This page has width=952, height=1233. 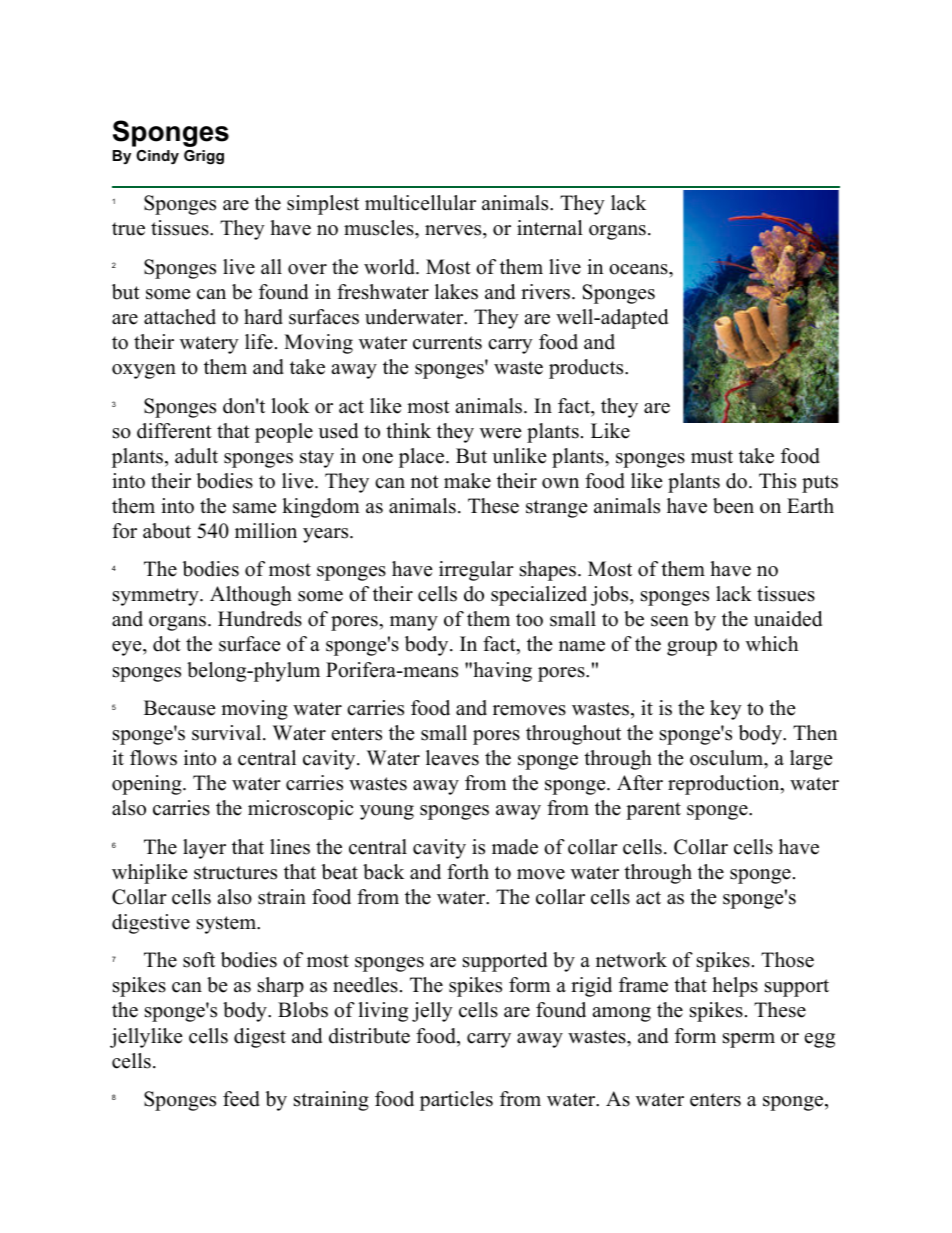 I want to click on Grigg, so click(x=204, y=157).
